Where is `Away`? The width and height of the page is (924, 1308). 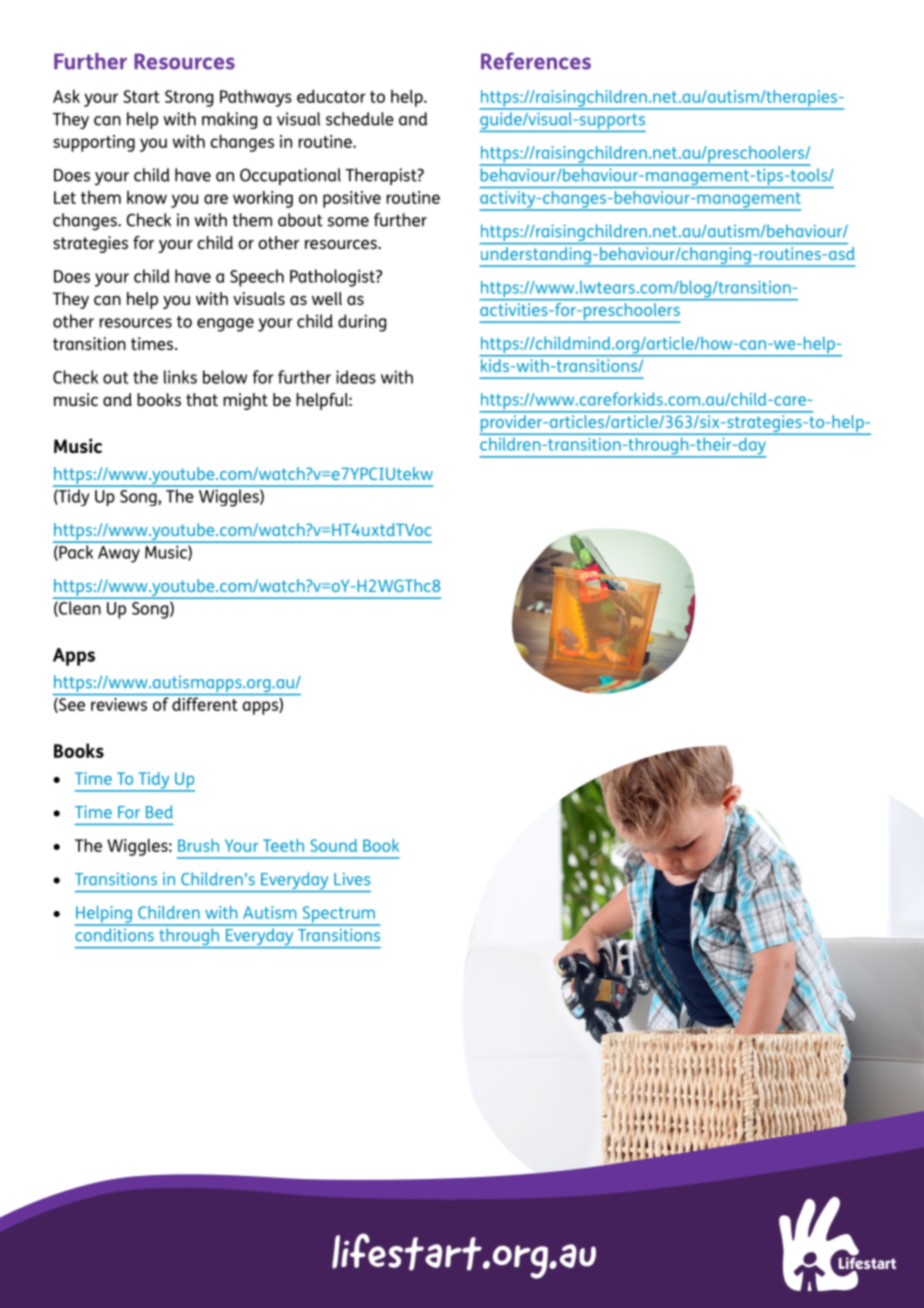
Away is located at coordinates (119, 554).
